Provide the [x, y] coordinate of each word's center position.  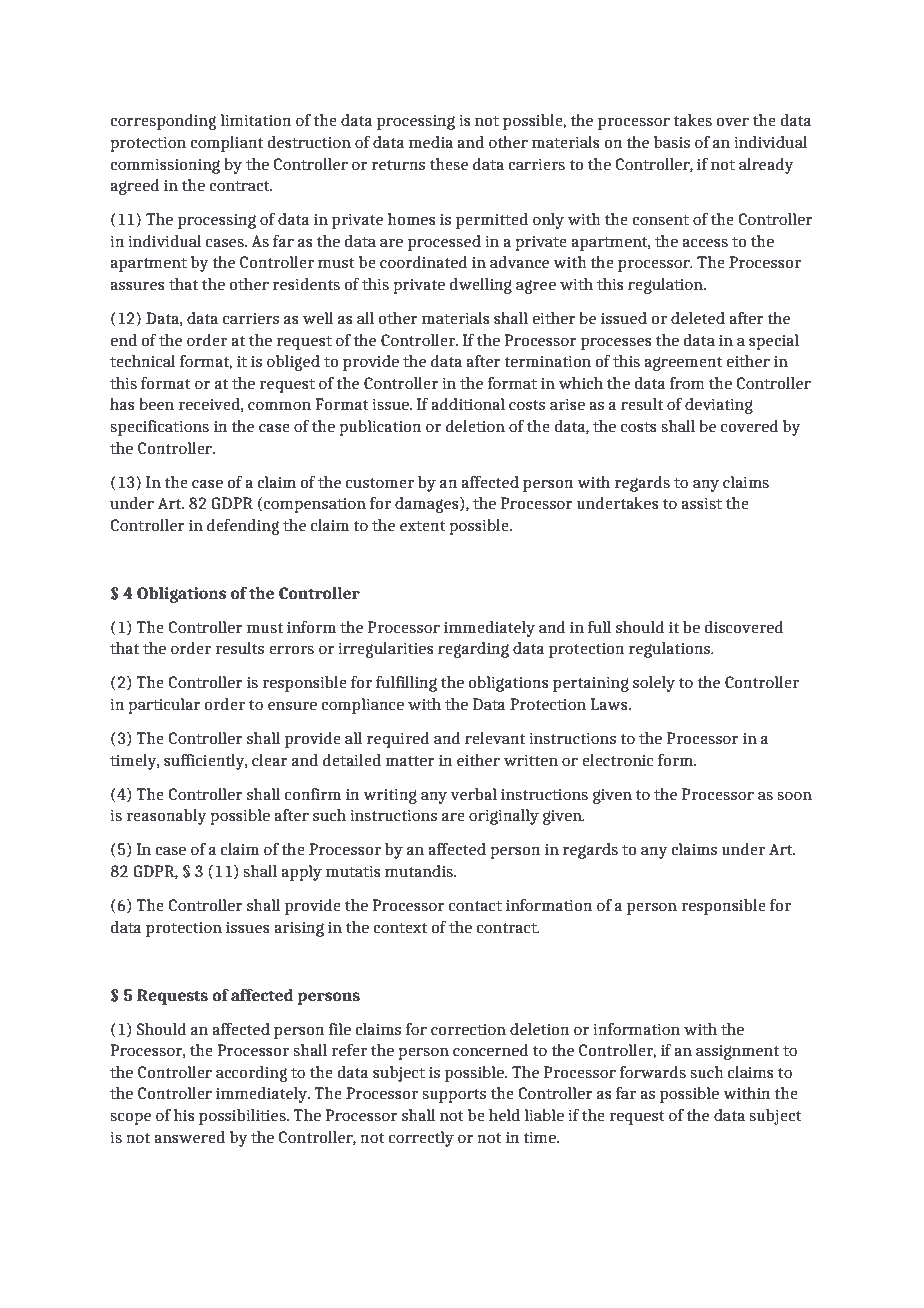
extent [423, 526]
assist [701, 503]
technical [143, 361]
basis [672, 142]
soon [794, 796]
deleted [698, 318]
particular [164, 706]
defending [243, 527]
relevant [495, 738]
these [449, 164]
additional [468, 404]
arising [299, 929]
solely [654, 684]
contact [475, 906]
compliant [226, 144]
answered [189, 1137]
